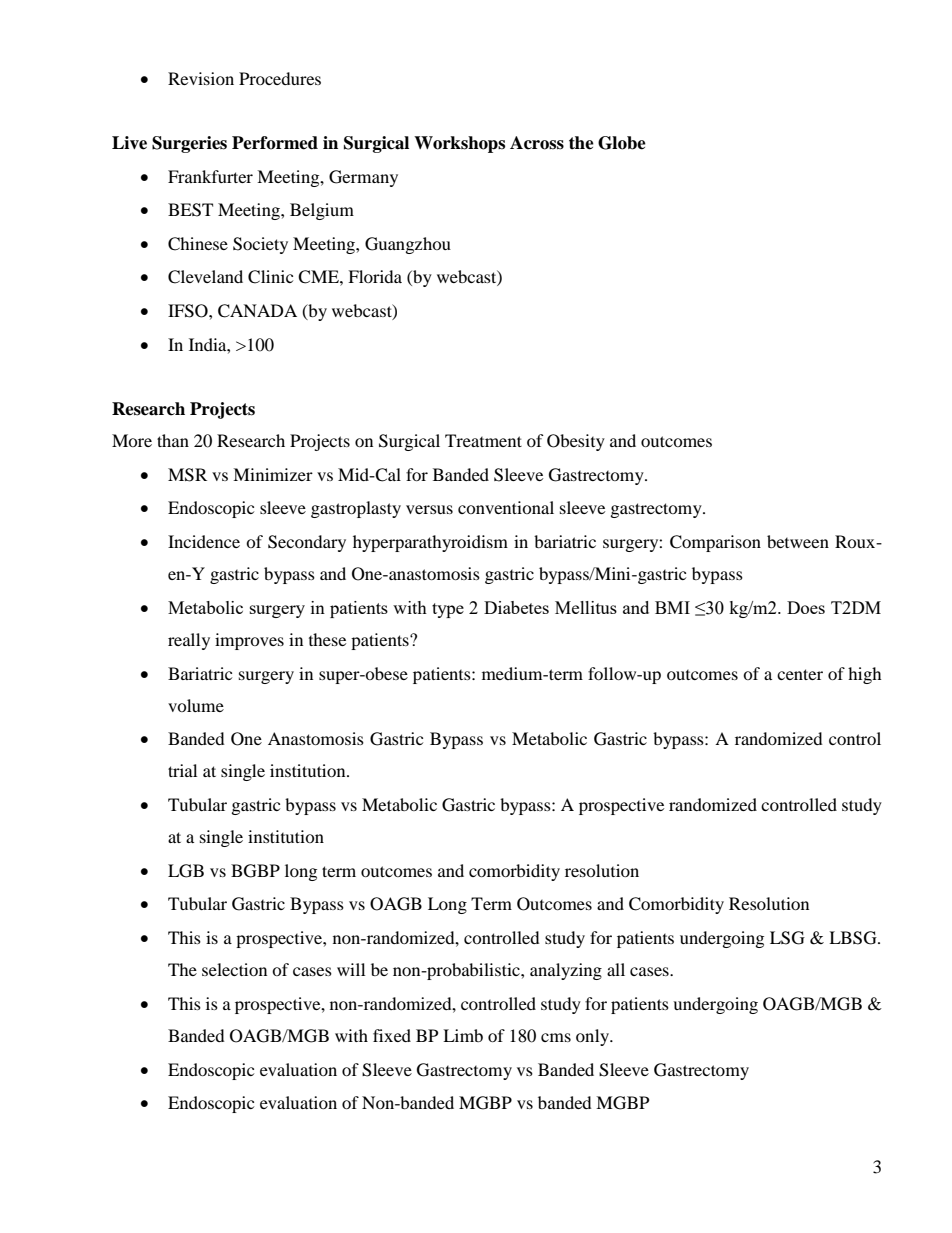  What do you see at coordinates (798, 541) in the page?
I see `between` at bounding box center [798, 541].
